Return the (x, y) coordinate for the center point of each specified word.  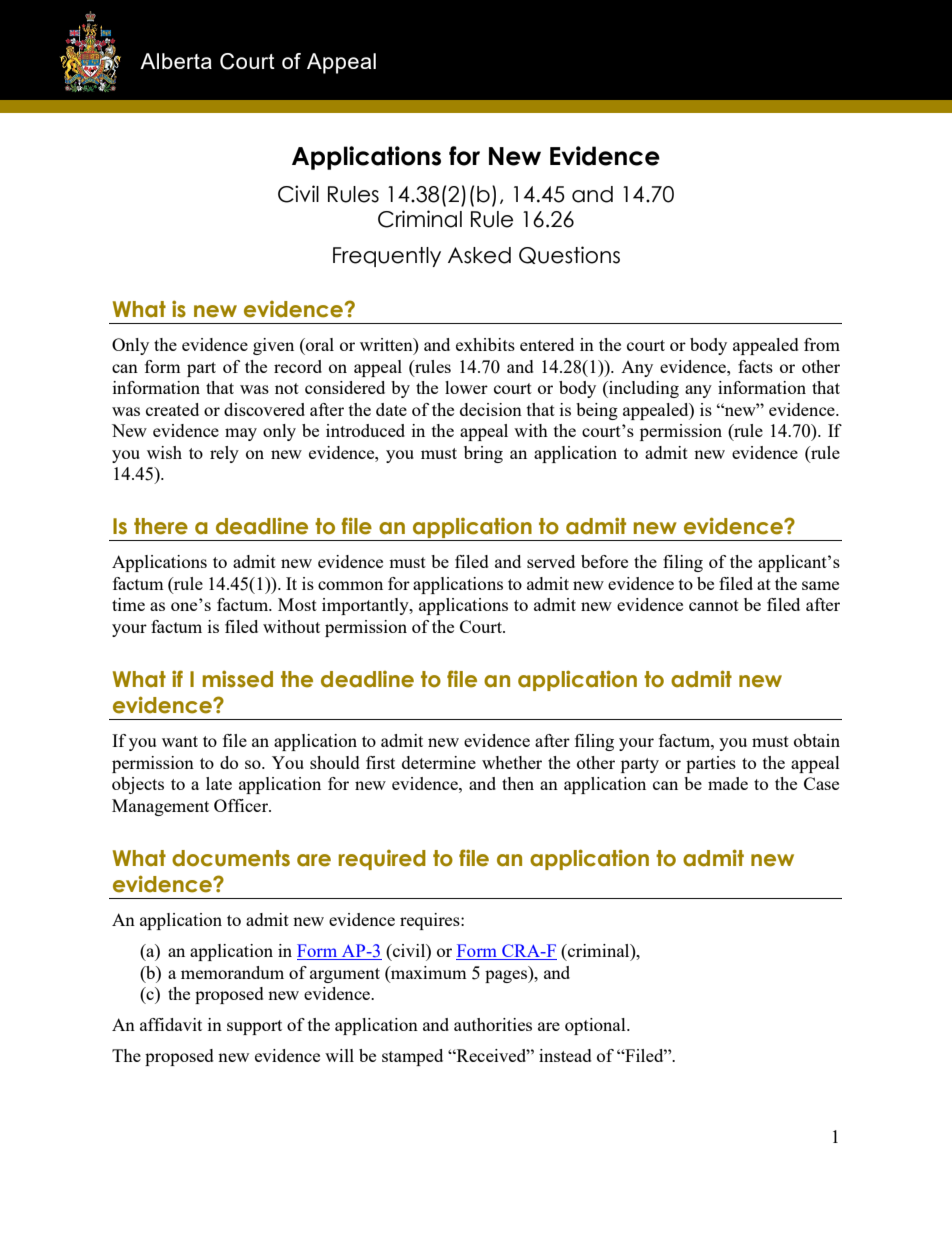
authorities (493, 1024)
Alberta (176, 61)
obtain (817, 740)
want (180, 741)
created (172, 409)
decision (491, 409)
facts (755, 366)
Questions (569, 255)
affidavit (171, 1024)
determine (439, 762)
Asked (479, 255)
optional (596, 1026)
